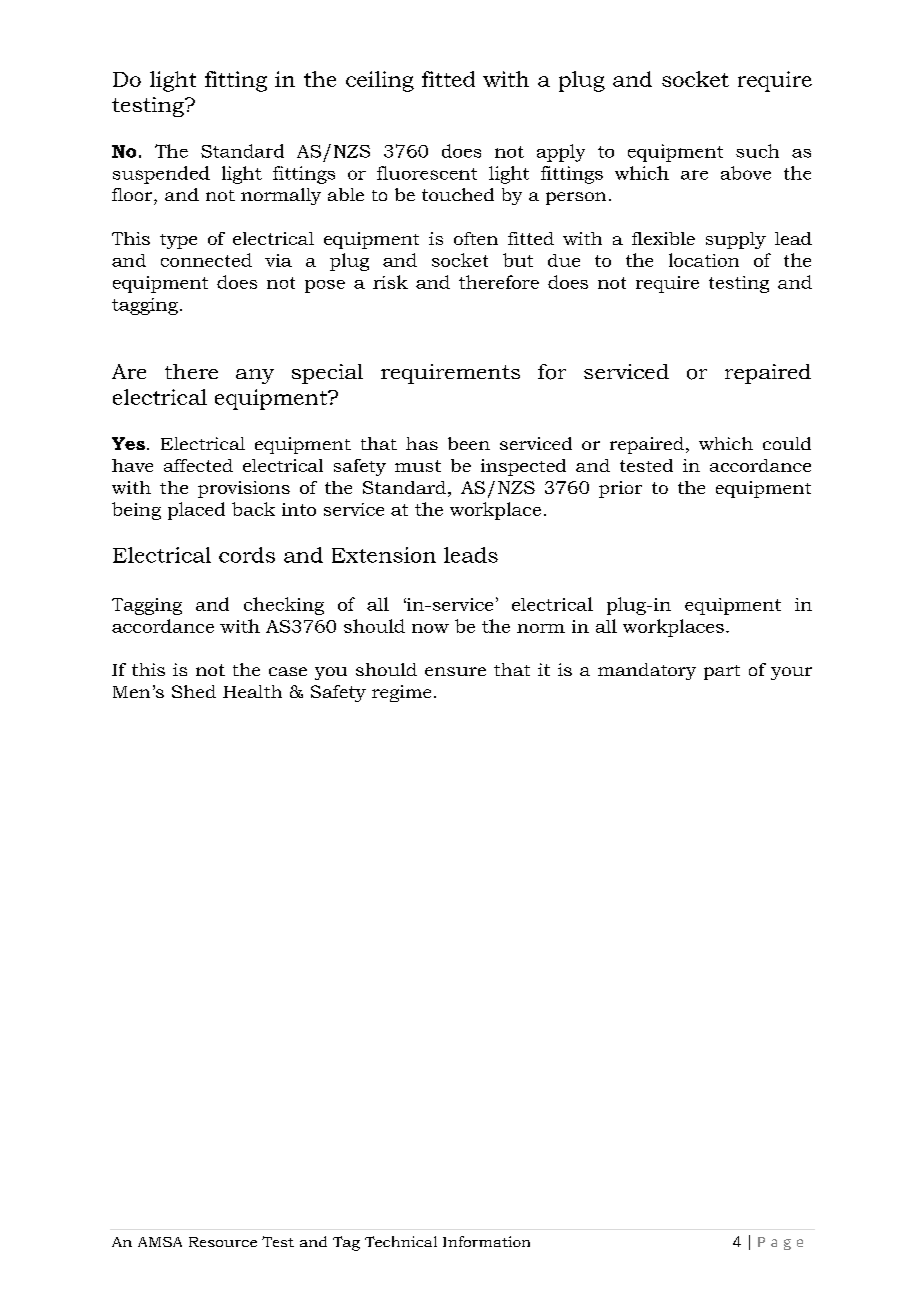  Describe the element at coordinates (787, 443) in the image. I see `could` at that location.
